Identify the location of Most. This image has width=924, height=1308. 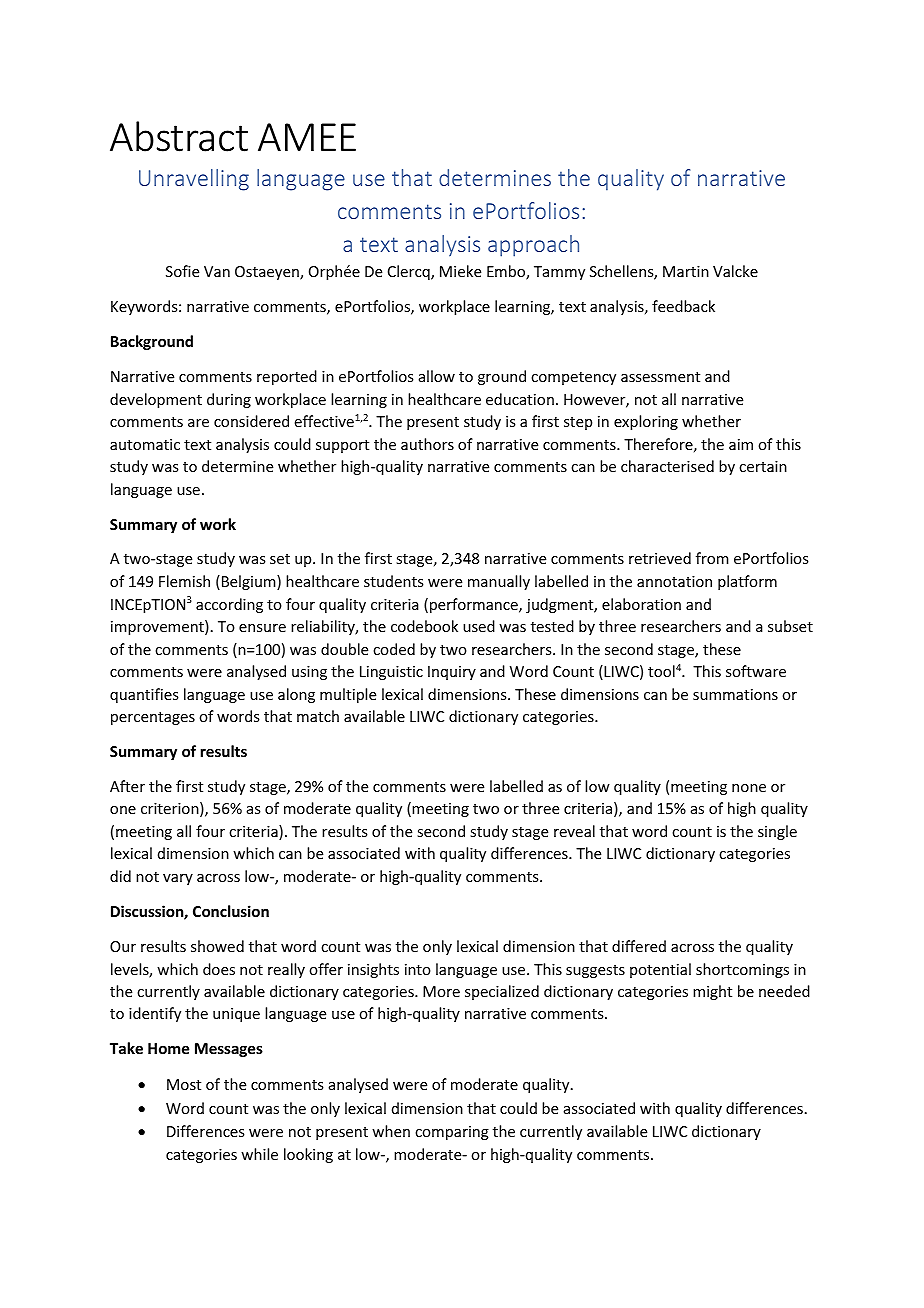
(184, 1084).
